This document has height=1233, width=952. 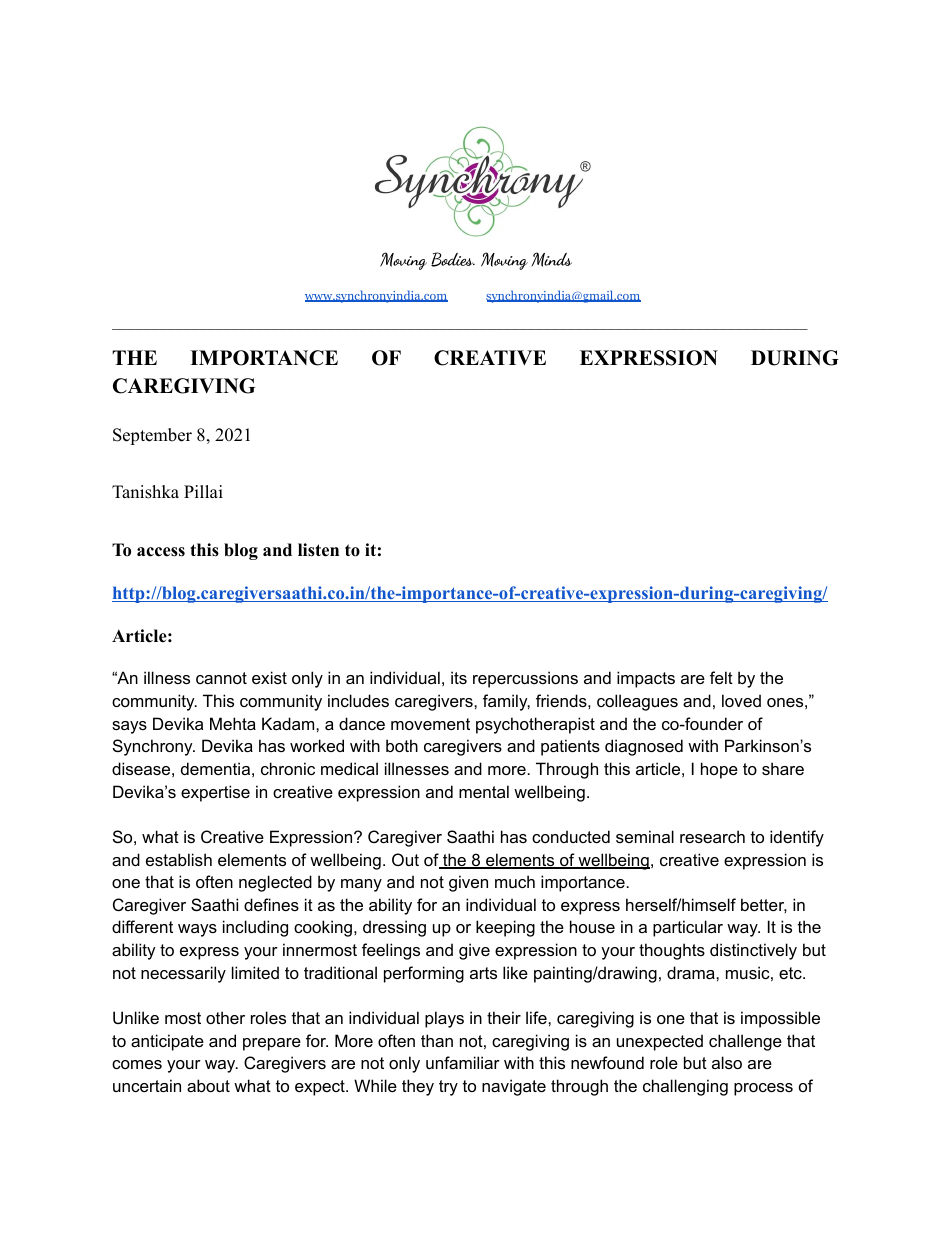 What do you see at coordinates (208, 1085) in the document?
I see `about` at bounding box center [208, 1085].
